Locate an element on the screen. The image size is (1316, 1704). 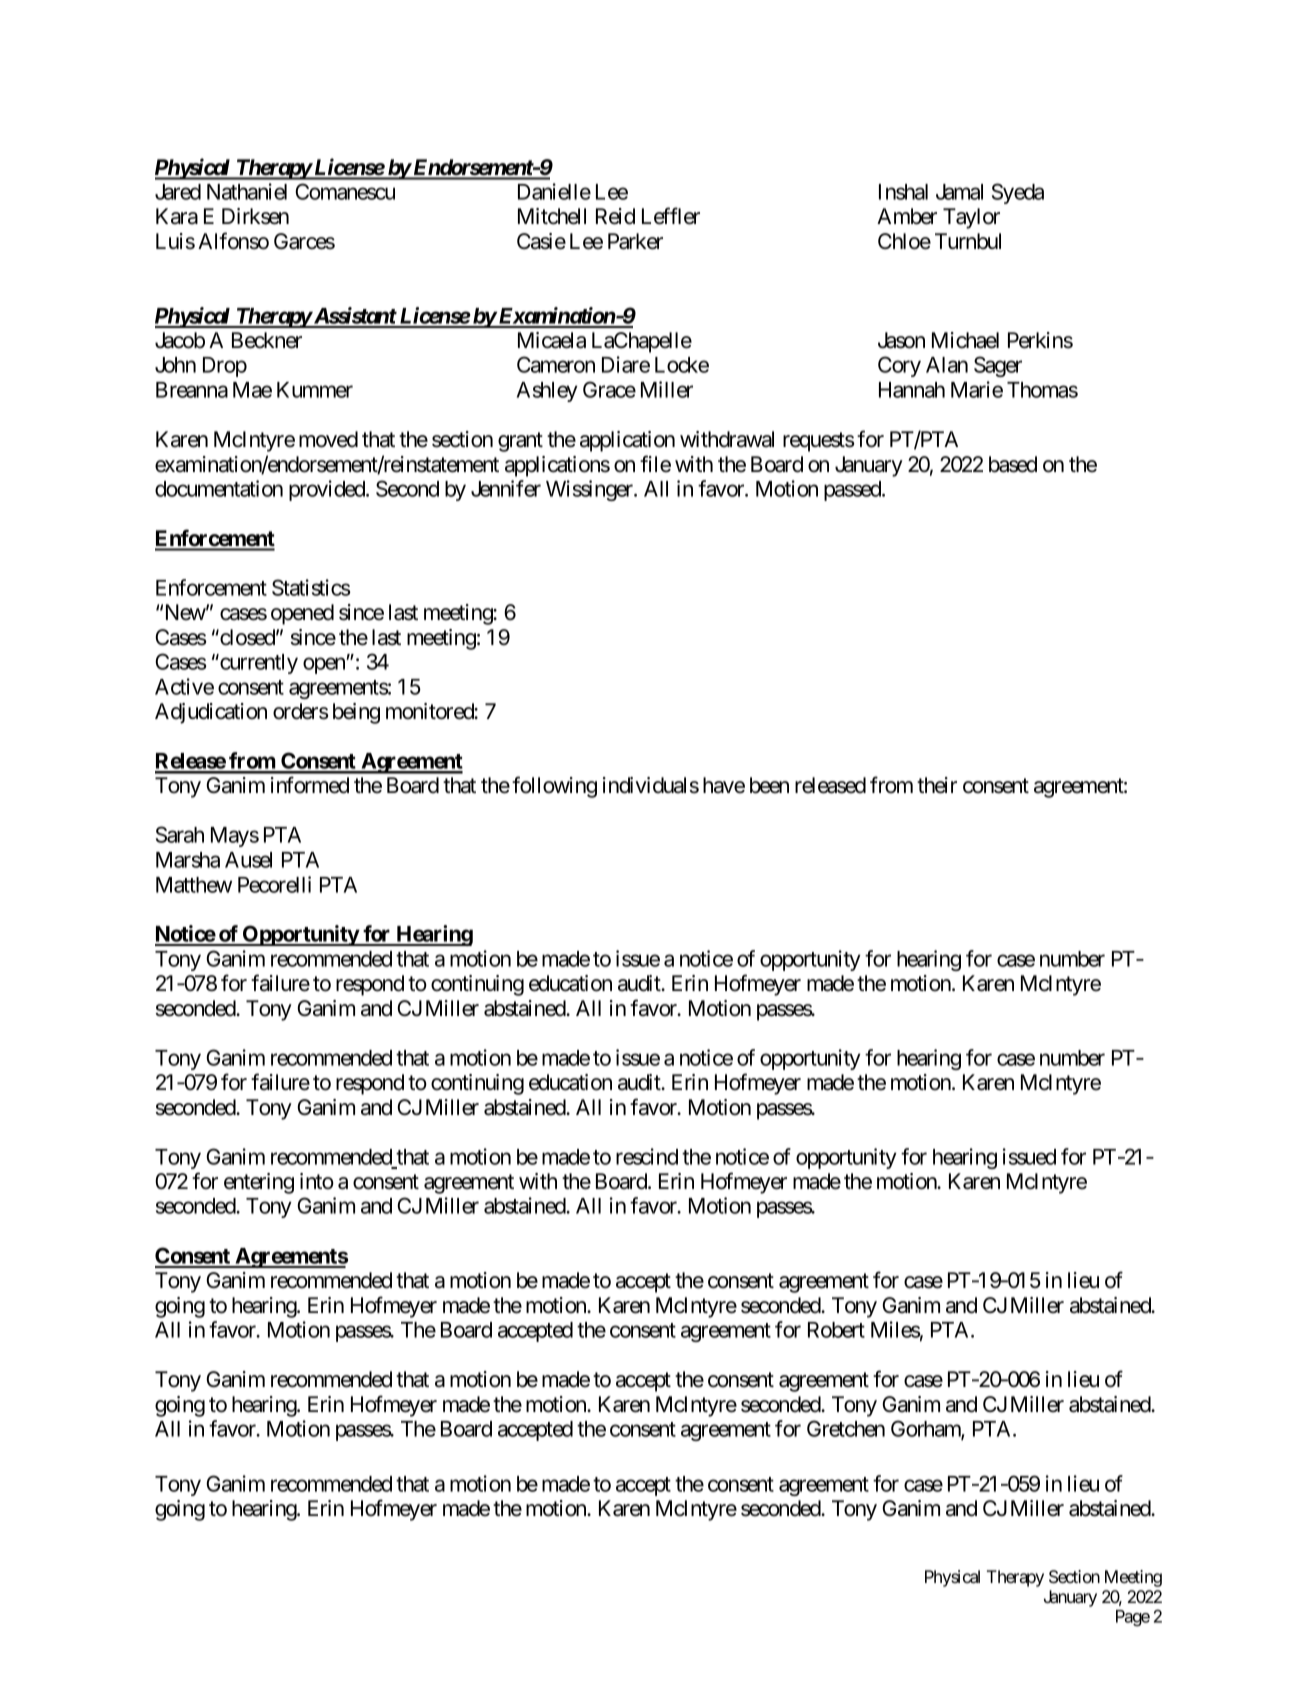
into is located at coordinates (317, 1181).
